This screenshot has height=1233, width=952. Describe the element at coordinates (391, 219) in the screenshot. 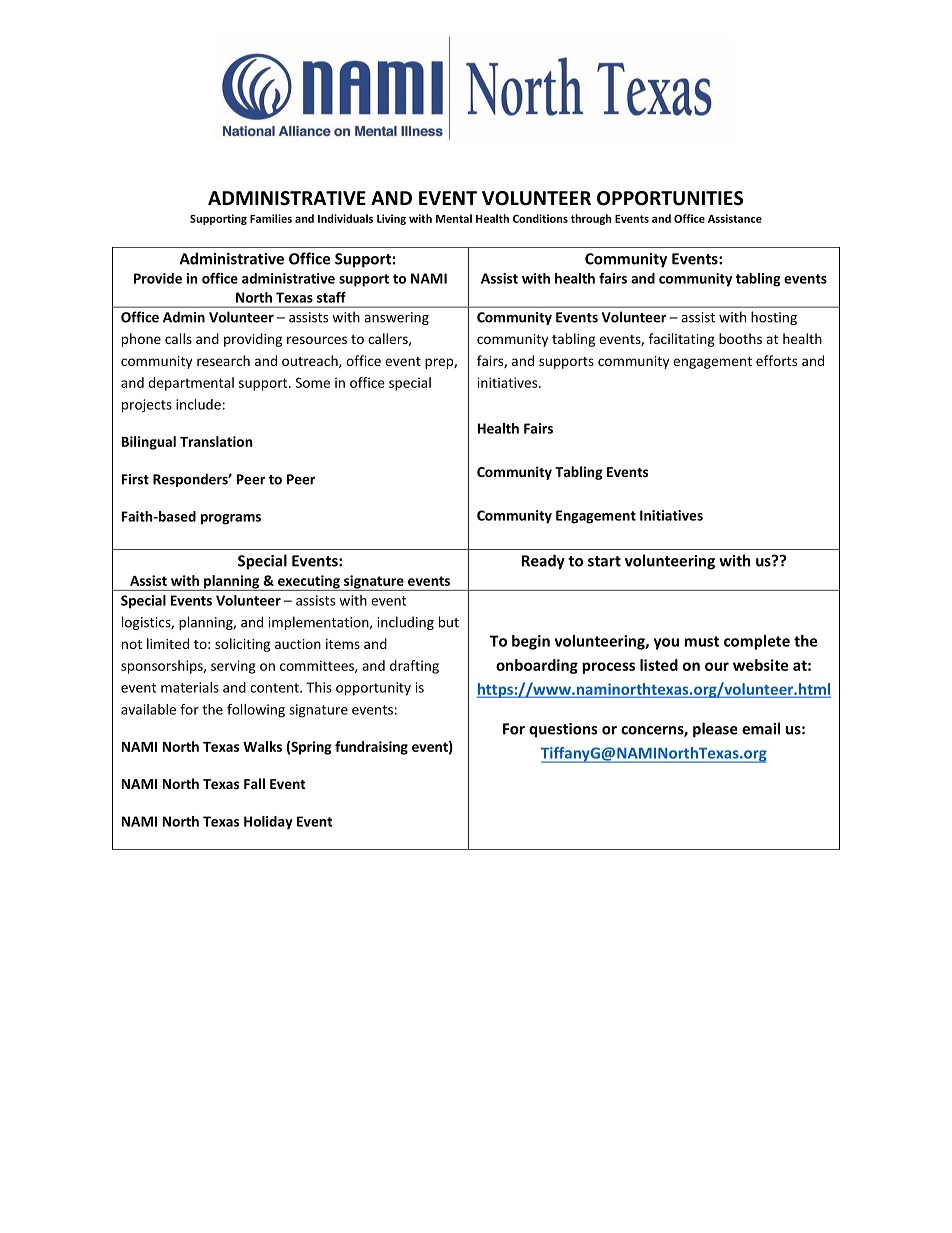

I see `Living` at that location.
